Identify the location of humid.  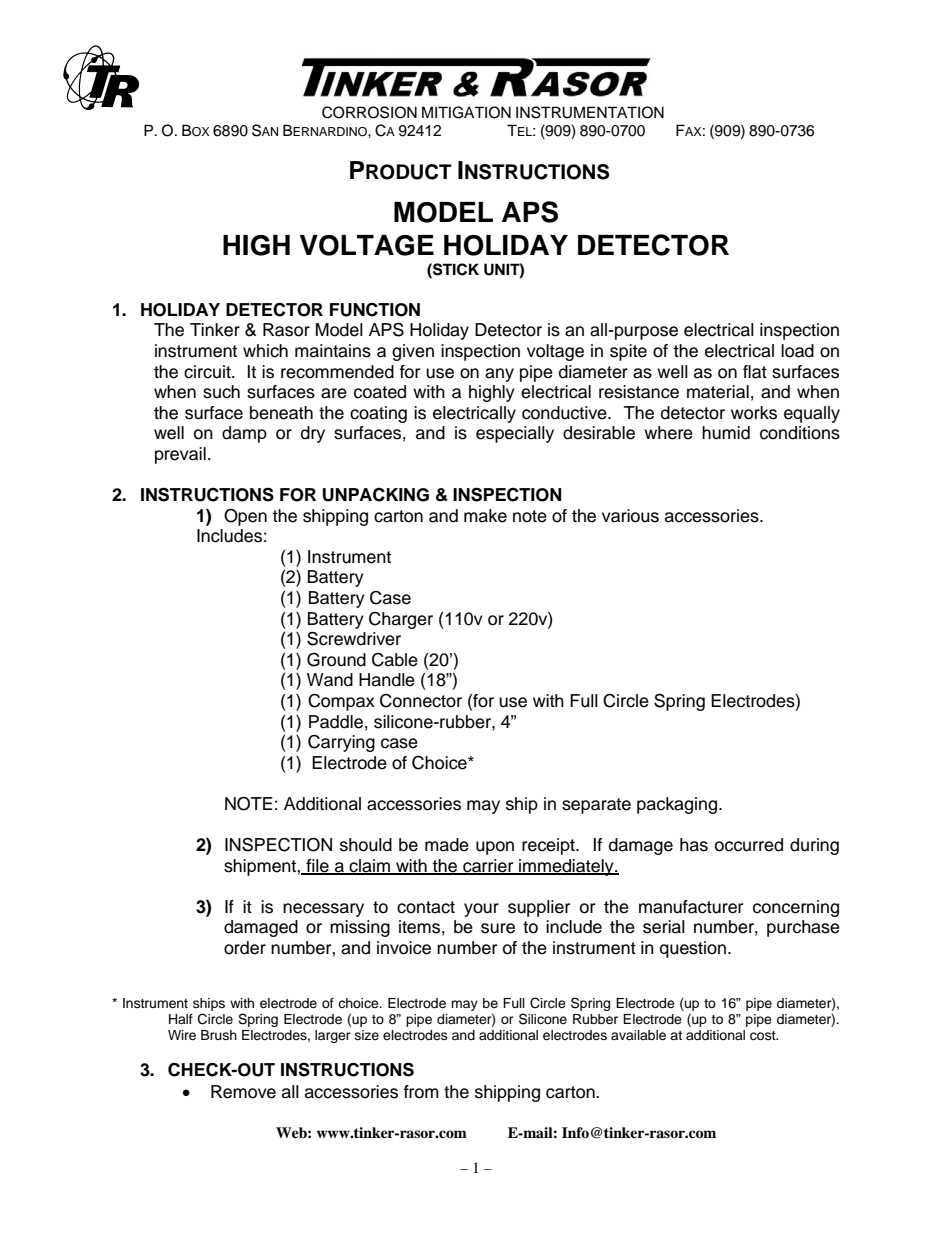
(726, 433).
